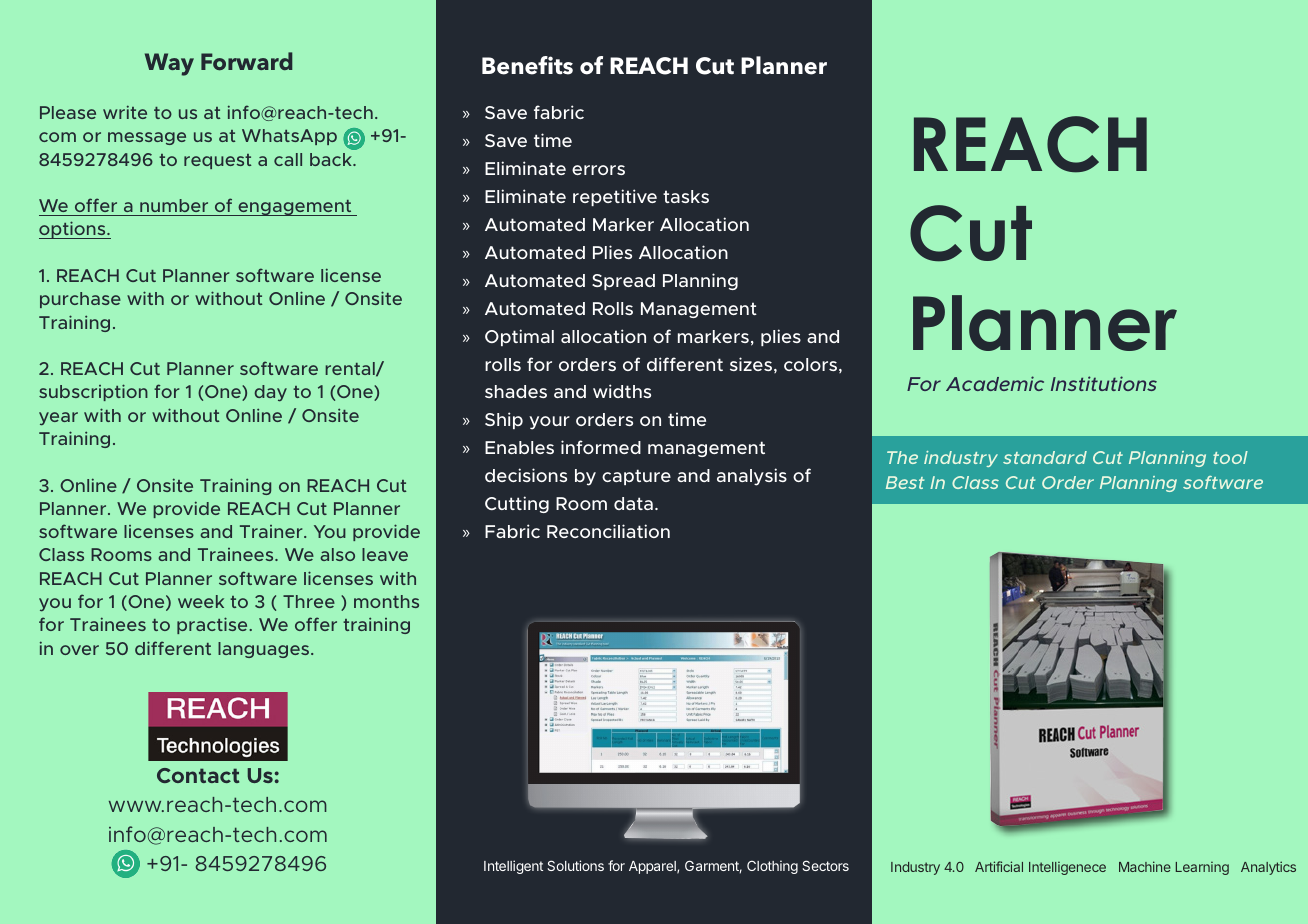 This screenshot has height=924, width=1308. I want to click on Contact, so click(198, 775).
